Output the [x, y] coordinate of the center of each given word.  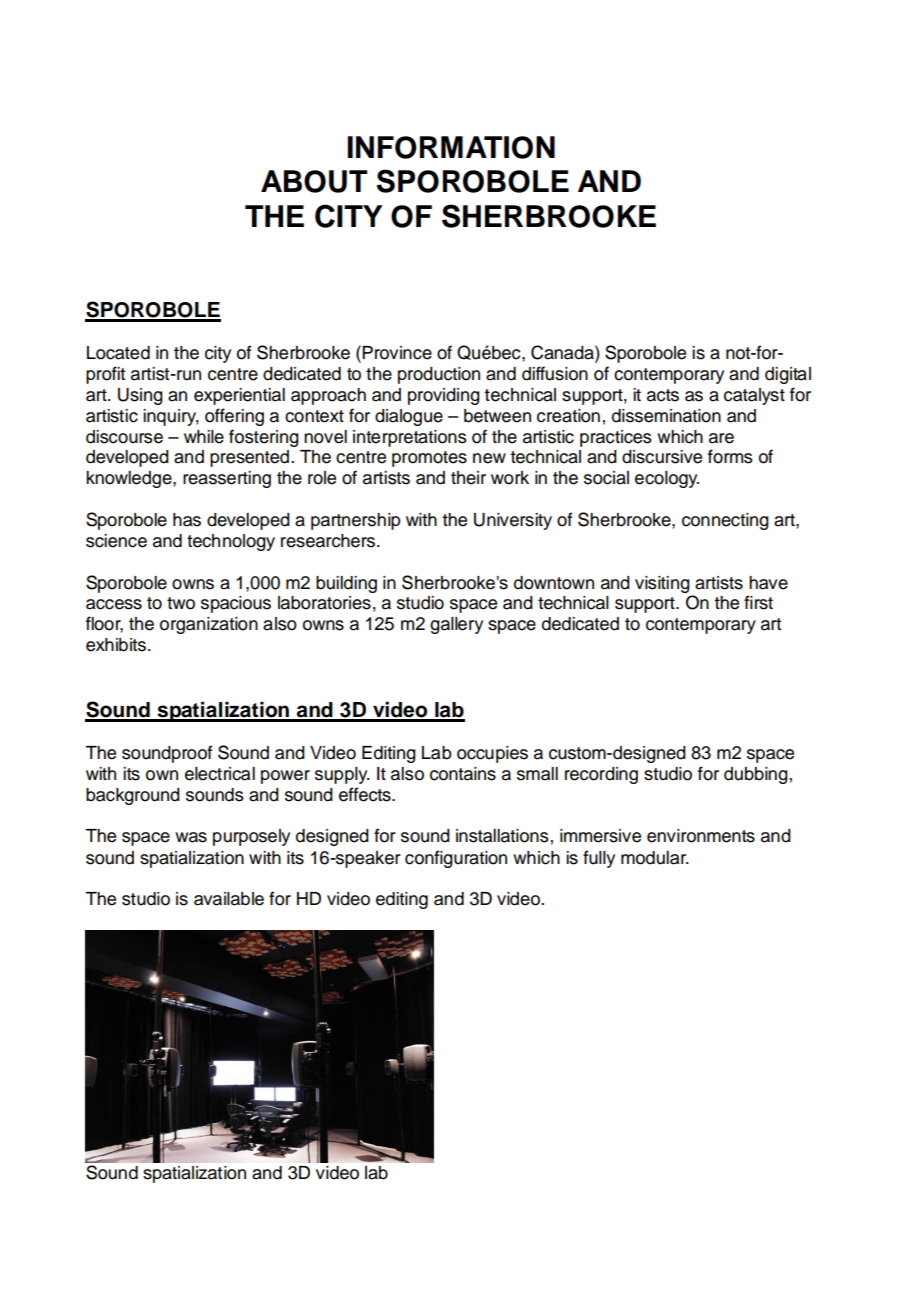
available [229, 899]
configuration [456, 859]
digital [788, 375]
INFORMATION [451, 147]
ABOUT [314, 181]
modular [655, 858]
